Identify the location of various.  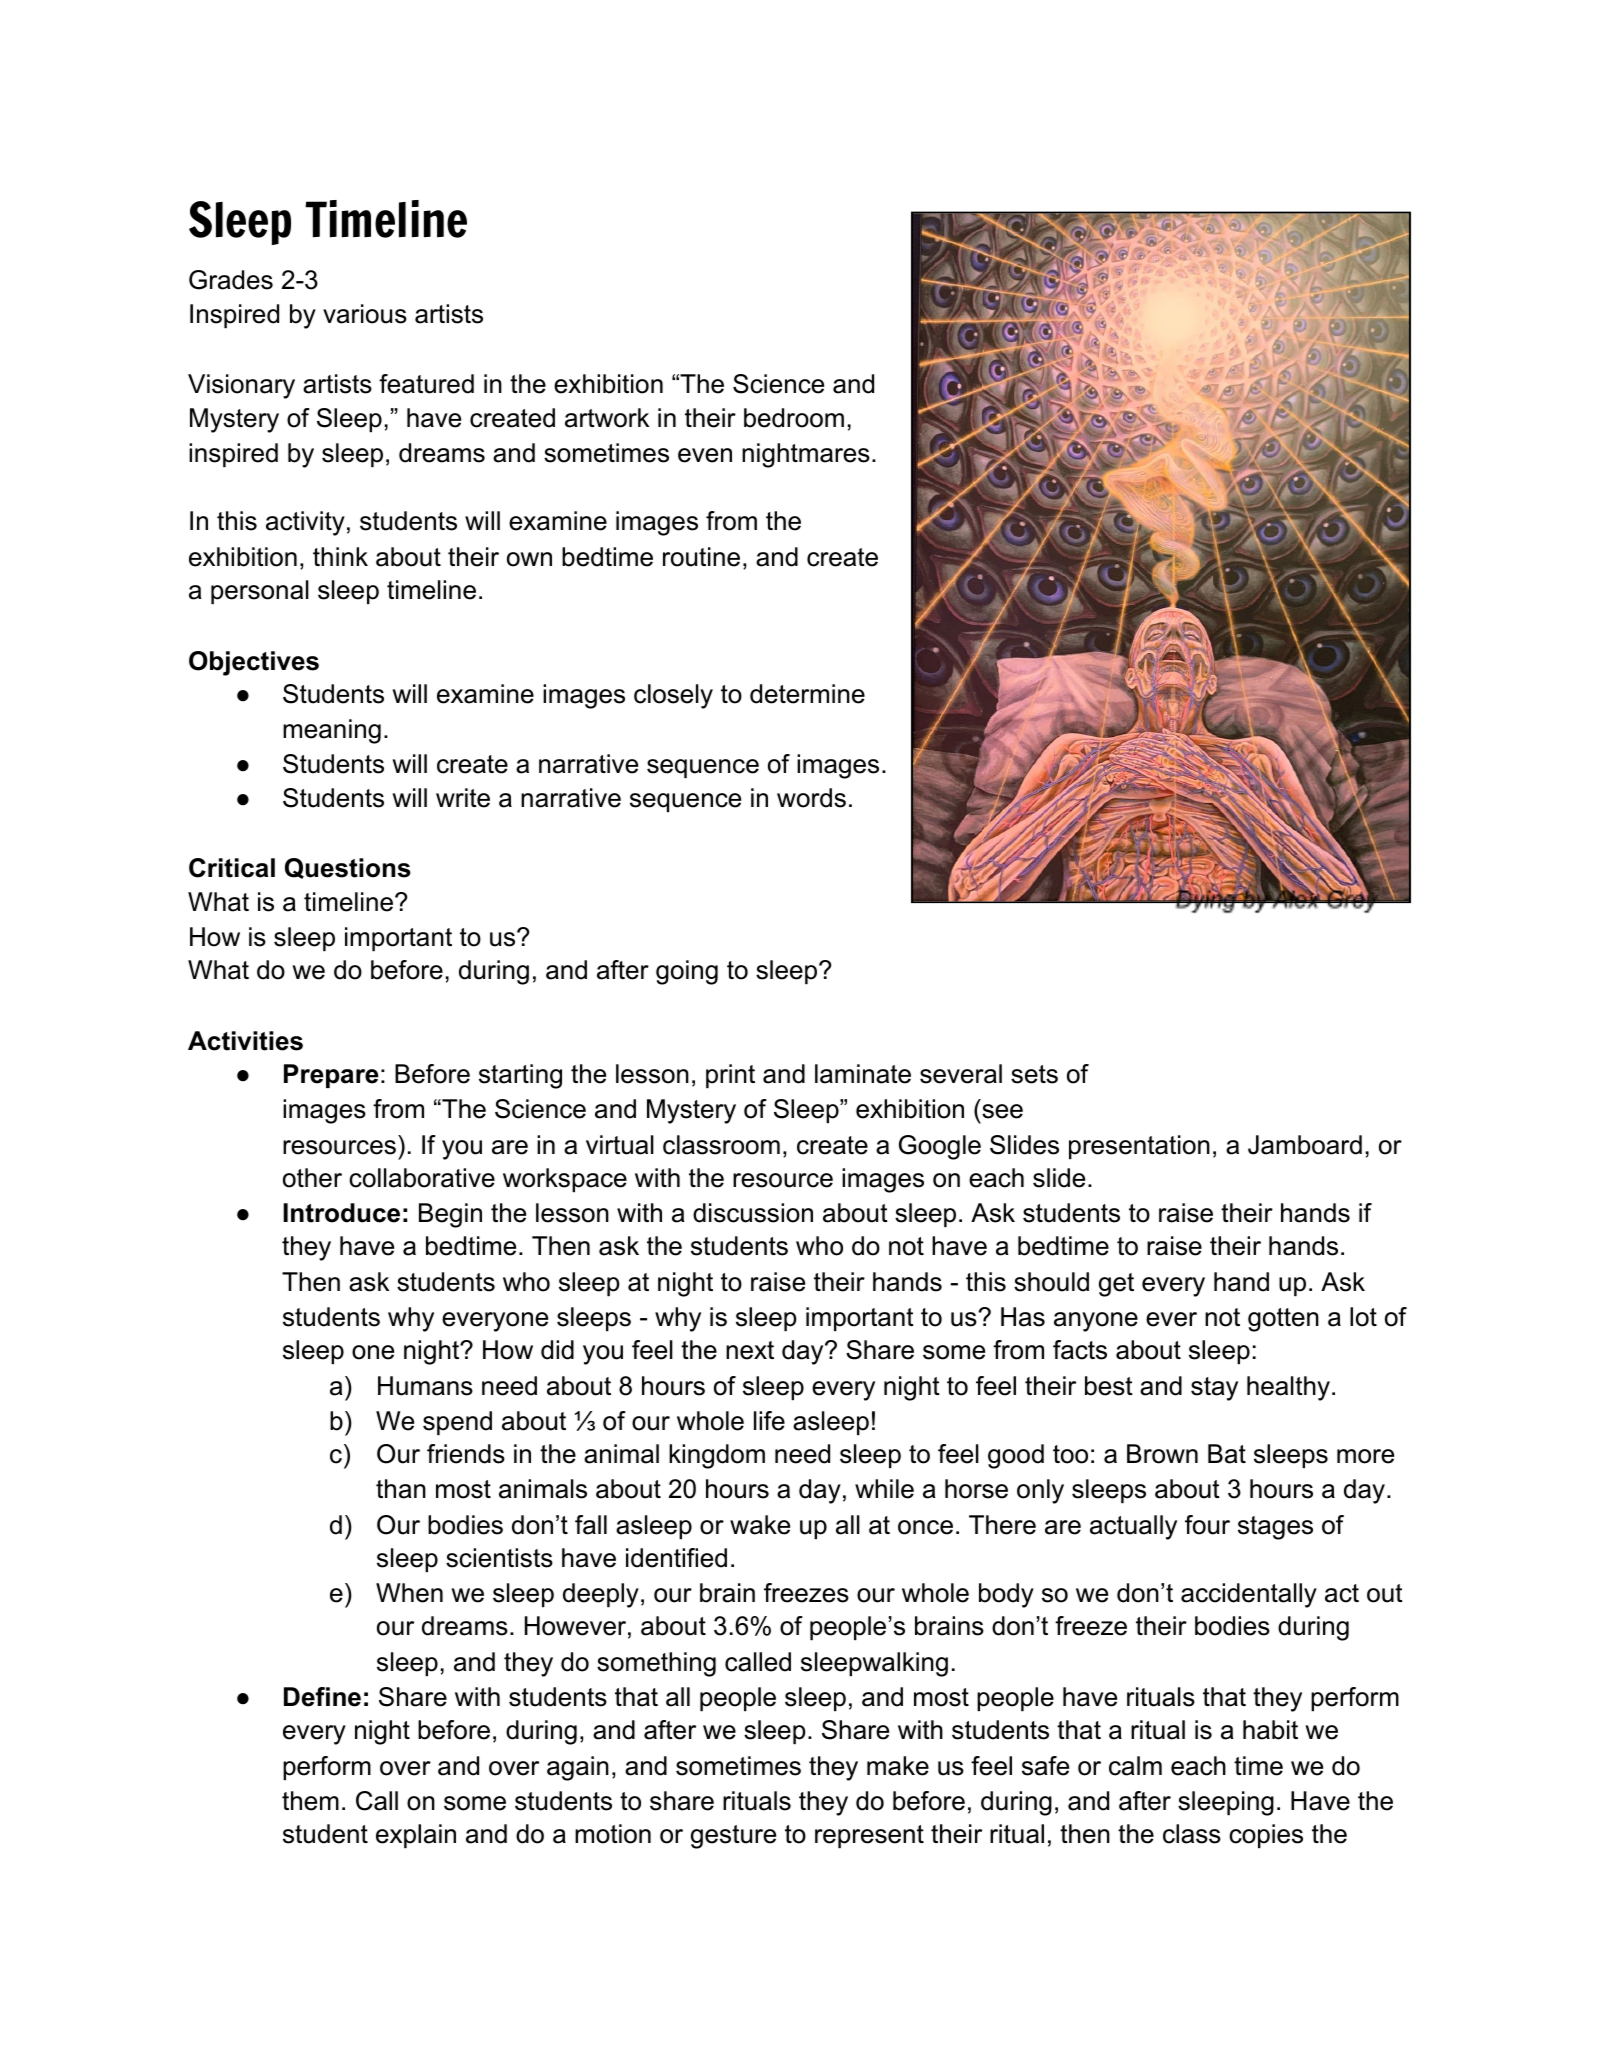
(365, 314).
